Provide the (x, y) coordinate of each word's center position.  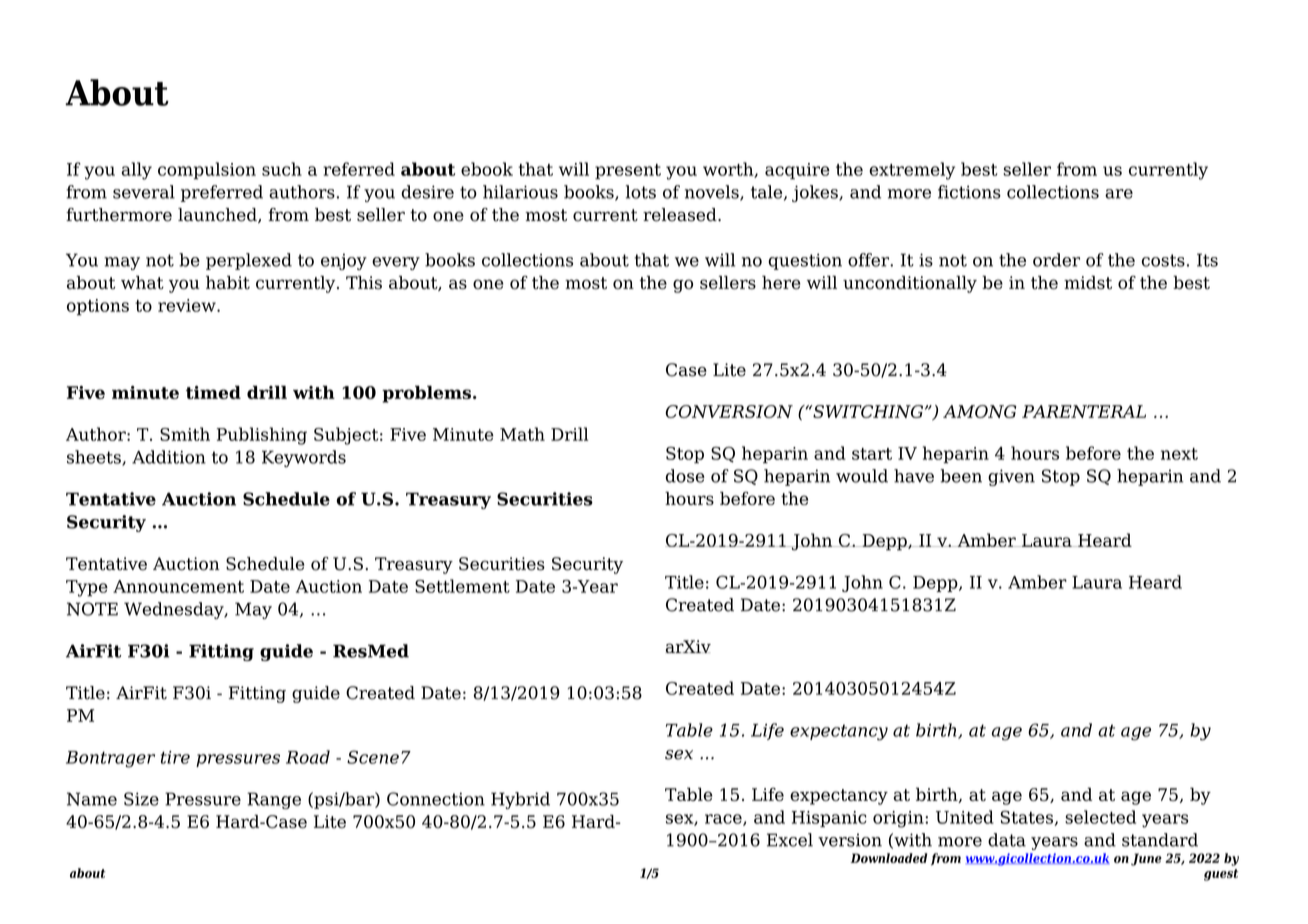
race (724, 820)
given (1011, 477)
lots (641, 192)
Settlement (462, 586)
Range (274, 800)
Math (522, 434)
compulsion (207, 171)
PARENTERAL (1084, 411)
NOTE (92, 609)
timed (213, 392)
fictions (969, 192)
